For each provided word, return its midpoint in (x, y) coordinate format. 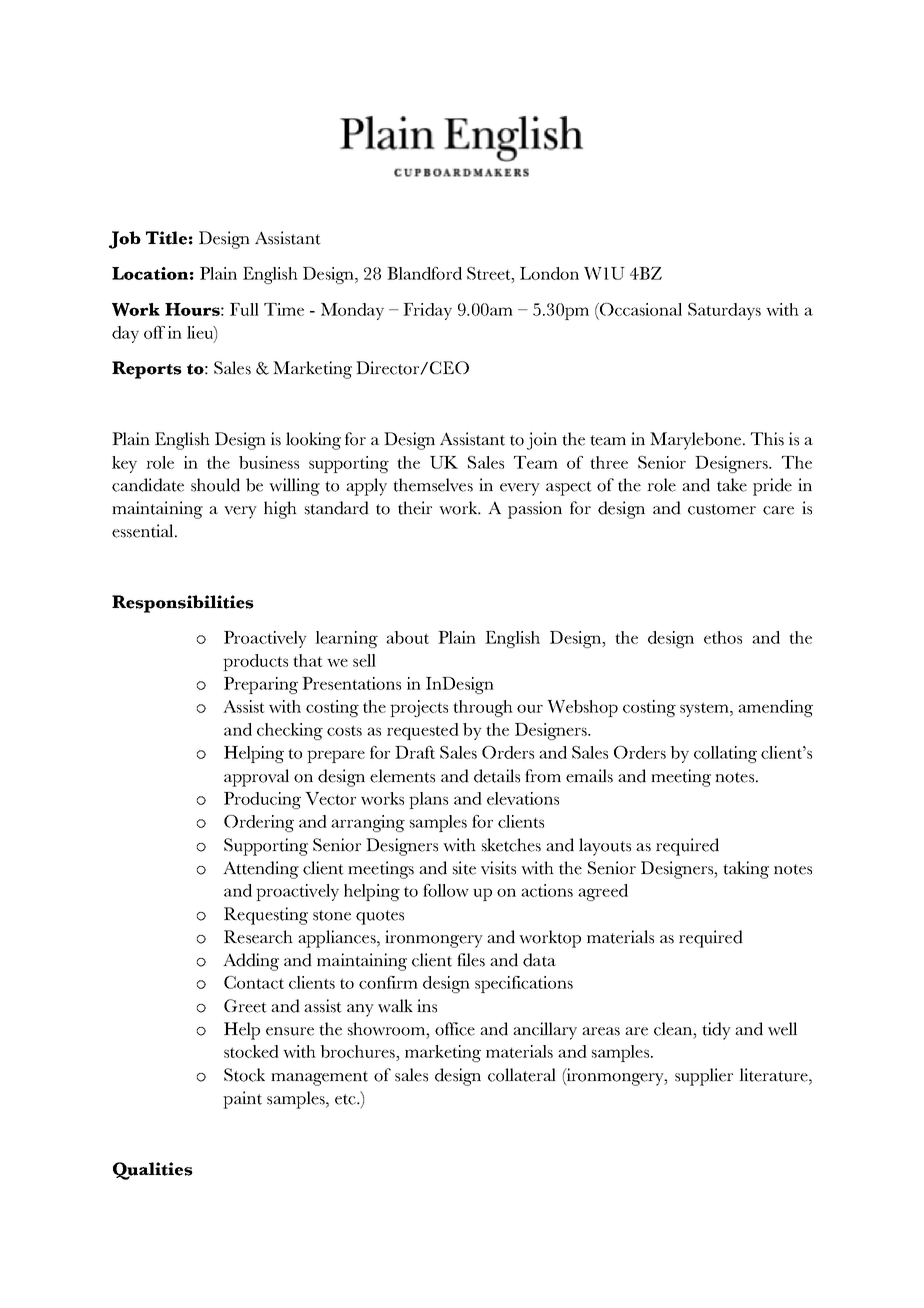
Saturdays (724, 311)
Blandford (424, 273)
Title (166, 238)
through (483, 708)
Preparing (261, 685)
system (705, 709)
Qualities (153, 1171)
